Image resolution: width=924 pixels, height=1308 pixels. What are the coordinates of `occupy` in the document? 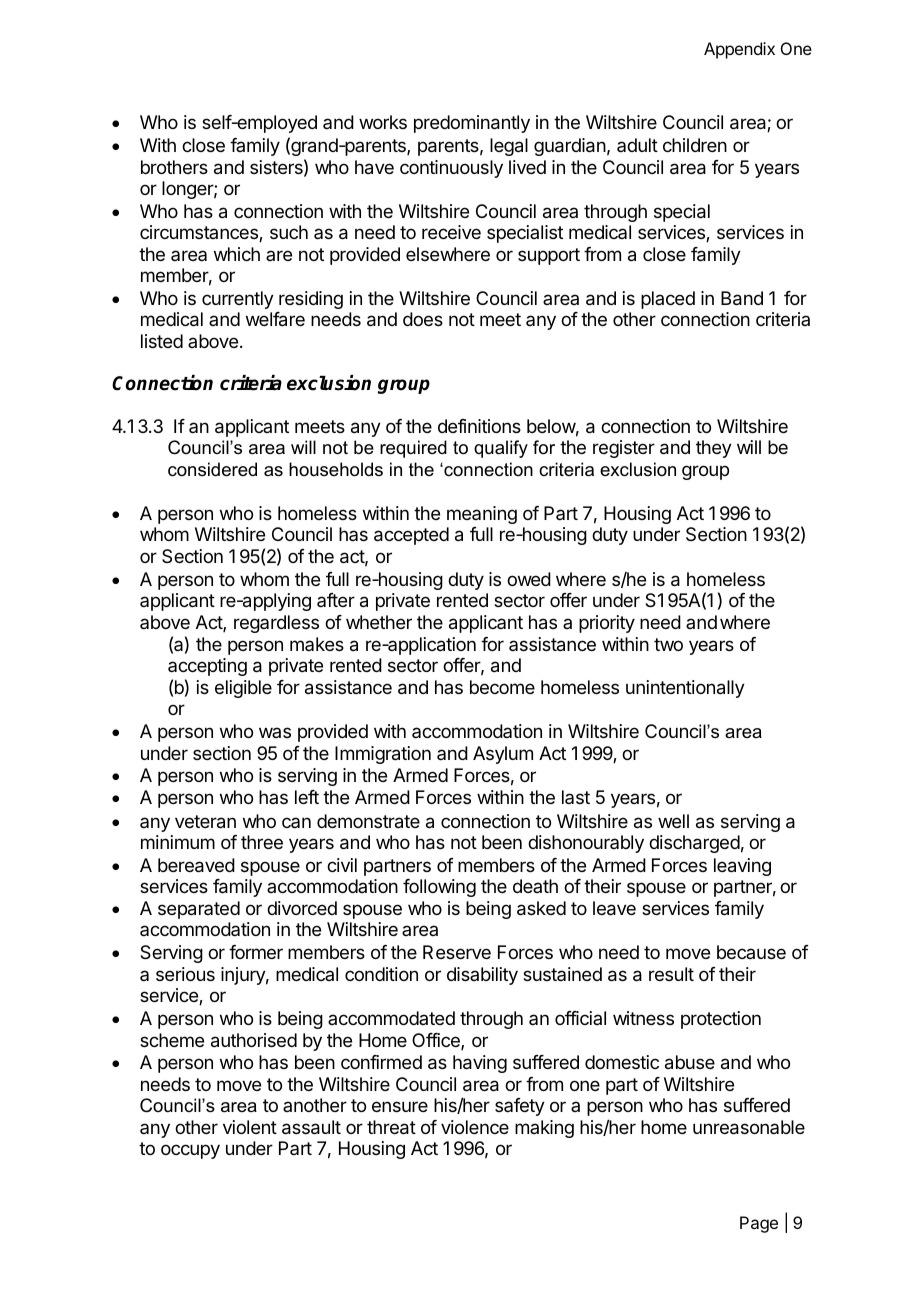 It's located at (190, 1151).
